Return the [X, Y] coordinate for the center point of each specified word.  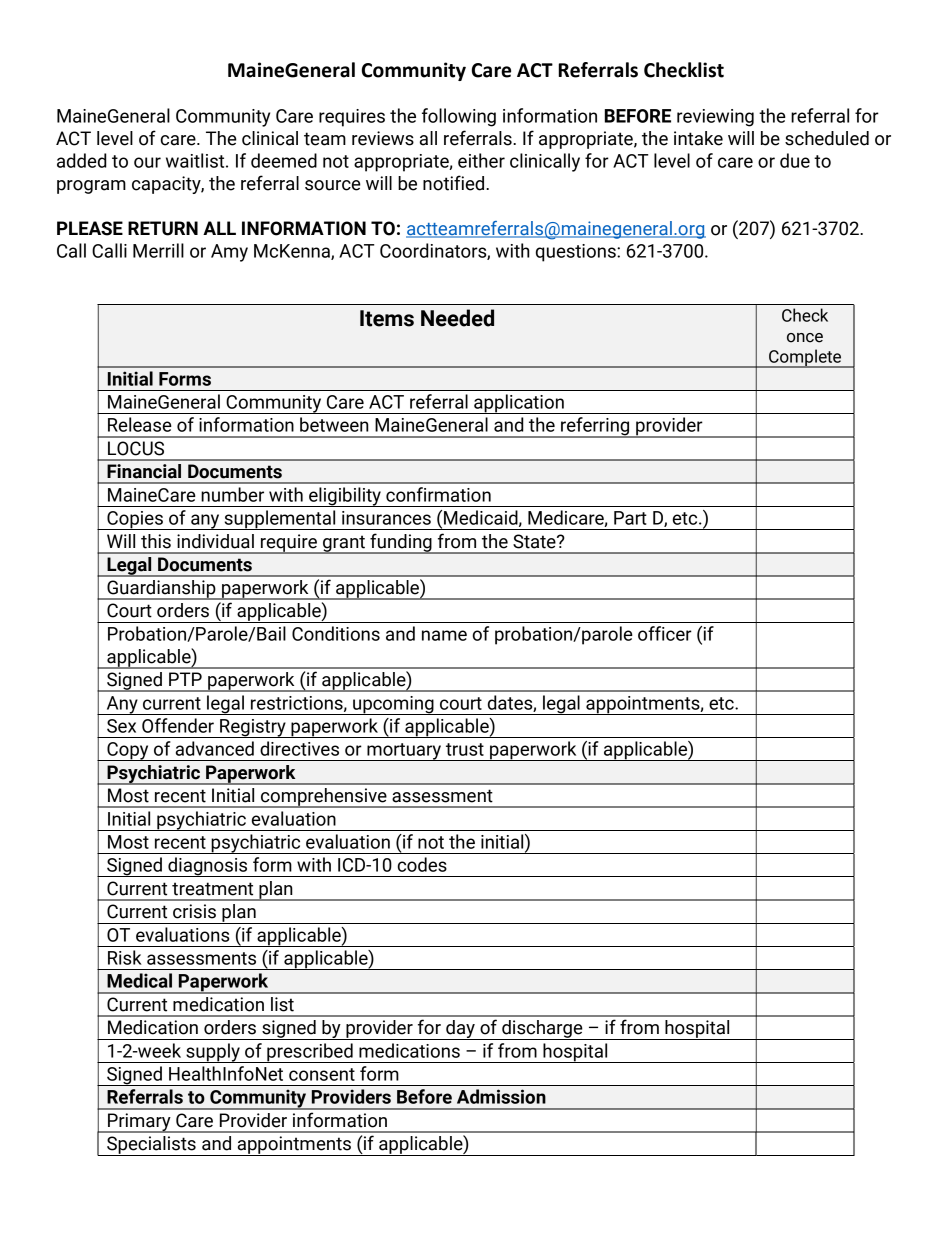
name [444, 635]
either [481, 160]
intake [698, 138]
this [156, 541]
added [82, 160]
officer [665, 633]
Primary [139, 1123]
